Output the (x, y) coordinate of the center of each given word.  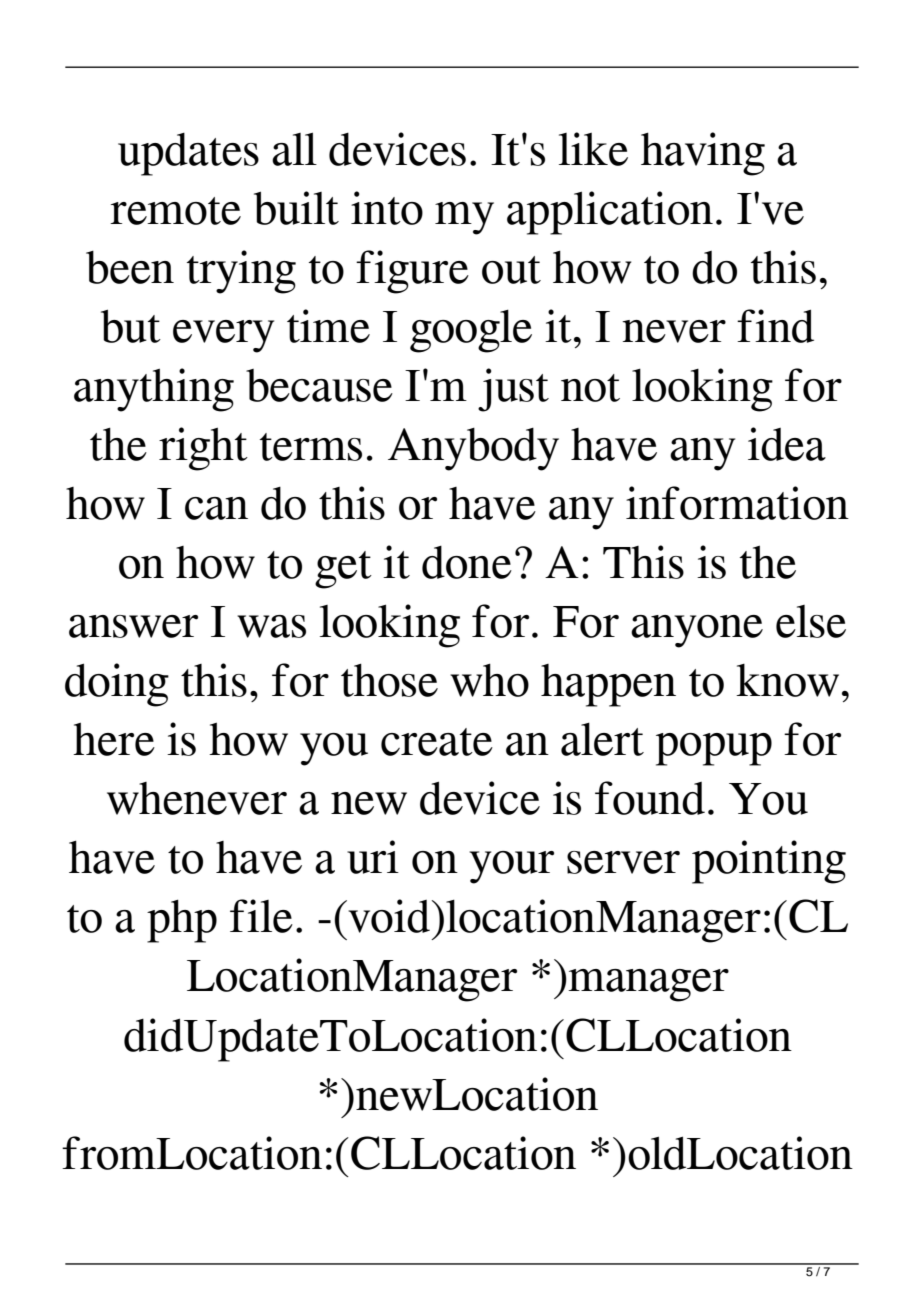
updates (188, 154)
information (737, 503)
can (216, 508)
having (703, 154)
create (437, 742)
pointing (769, 862)
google (471, 331)
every (223, 336)
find (775, 326)
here (114, 739)
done (467, 562)
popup (714, 749)
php (182, 921)
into (387, 208)
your (511, 867)
